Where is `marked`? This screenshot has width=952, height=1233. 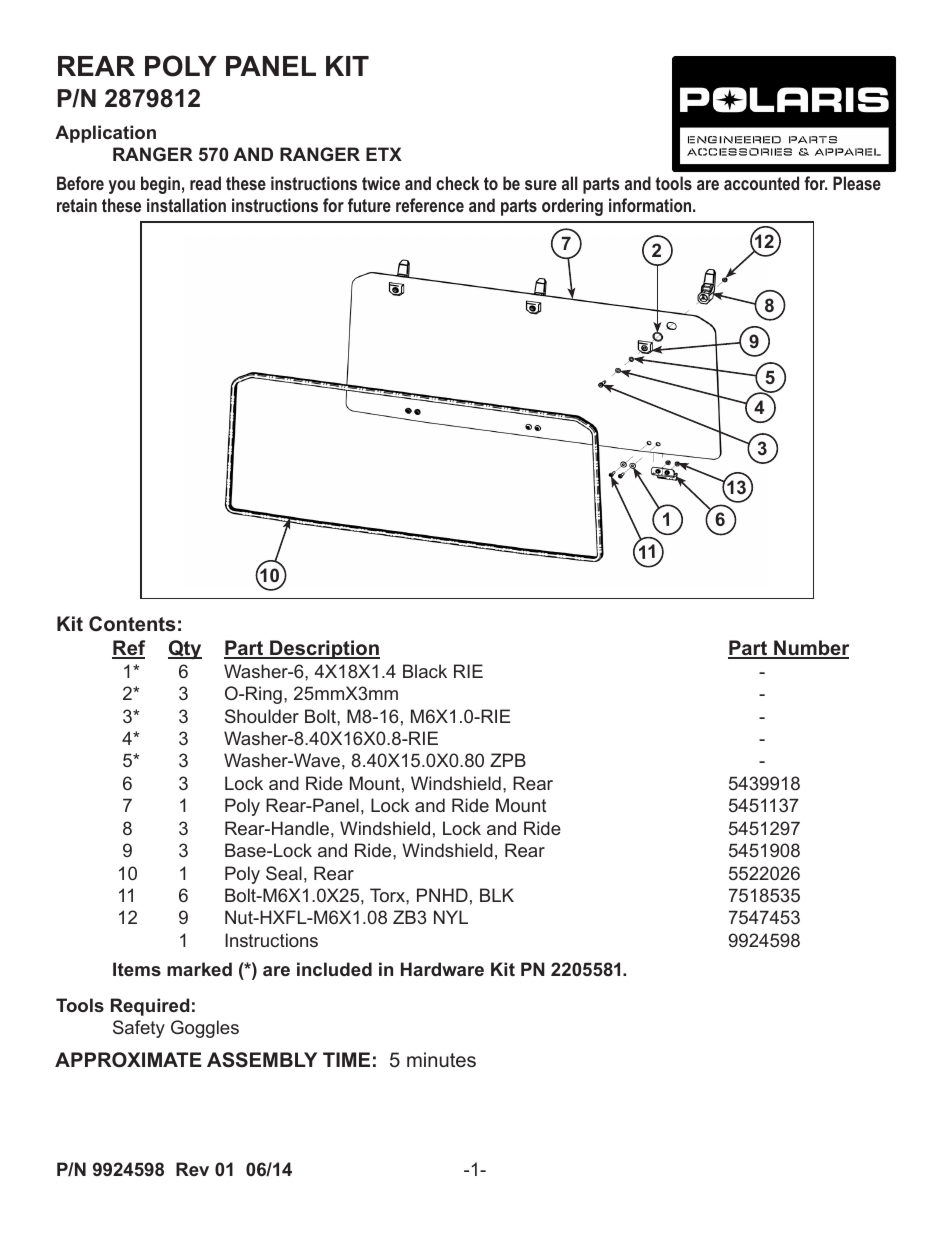
marked is located at coordinates (199, 969).
